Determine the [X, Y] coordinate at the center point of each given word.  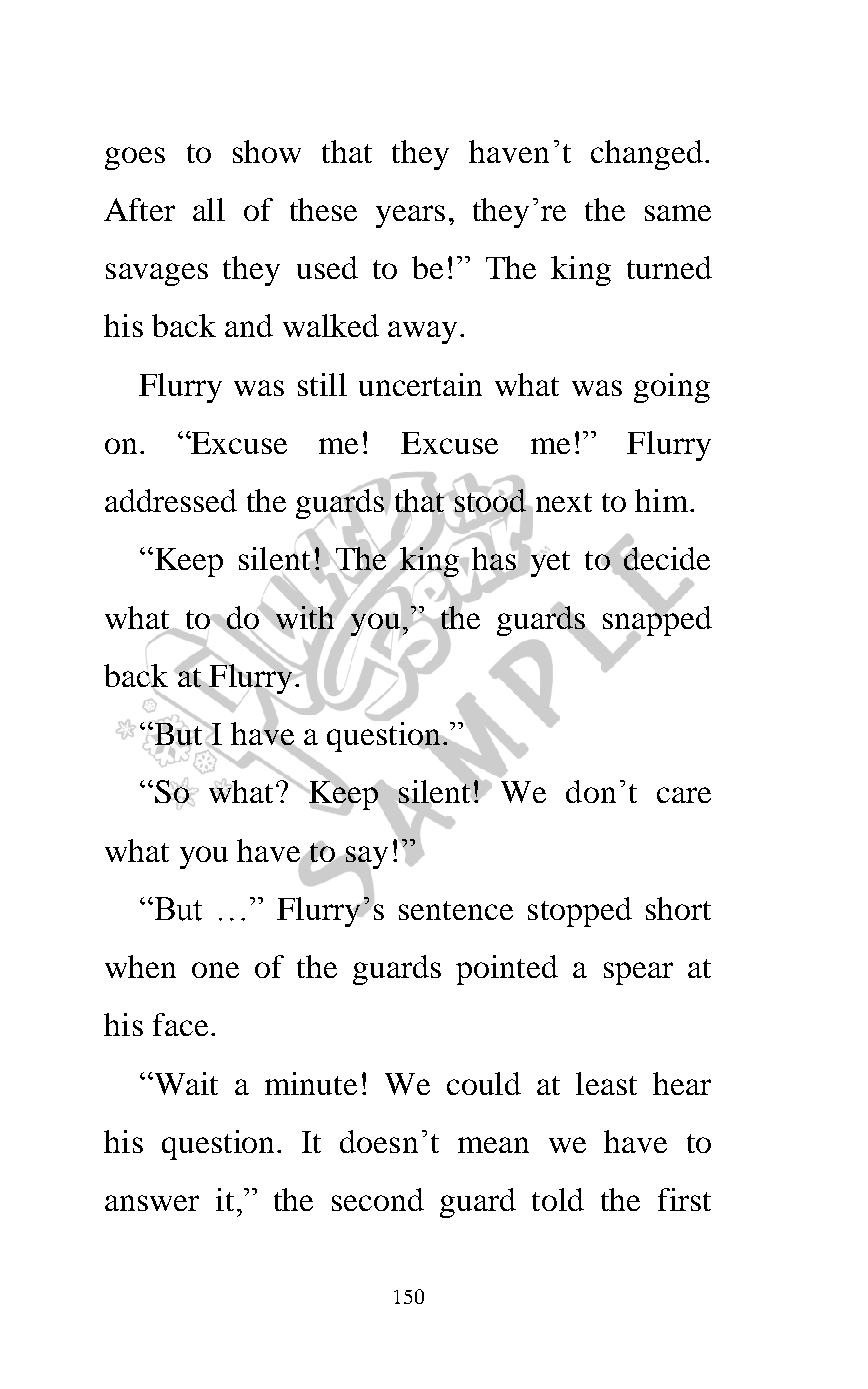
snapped [657, 620]
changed [647, 155]
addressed [171, 500]
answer [152, 1203]
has [494, 558]
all [209, 209]
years [410, 216]
